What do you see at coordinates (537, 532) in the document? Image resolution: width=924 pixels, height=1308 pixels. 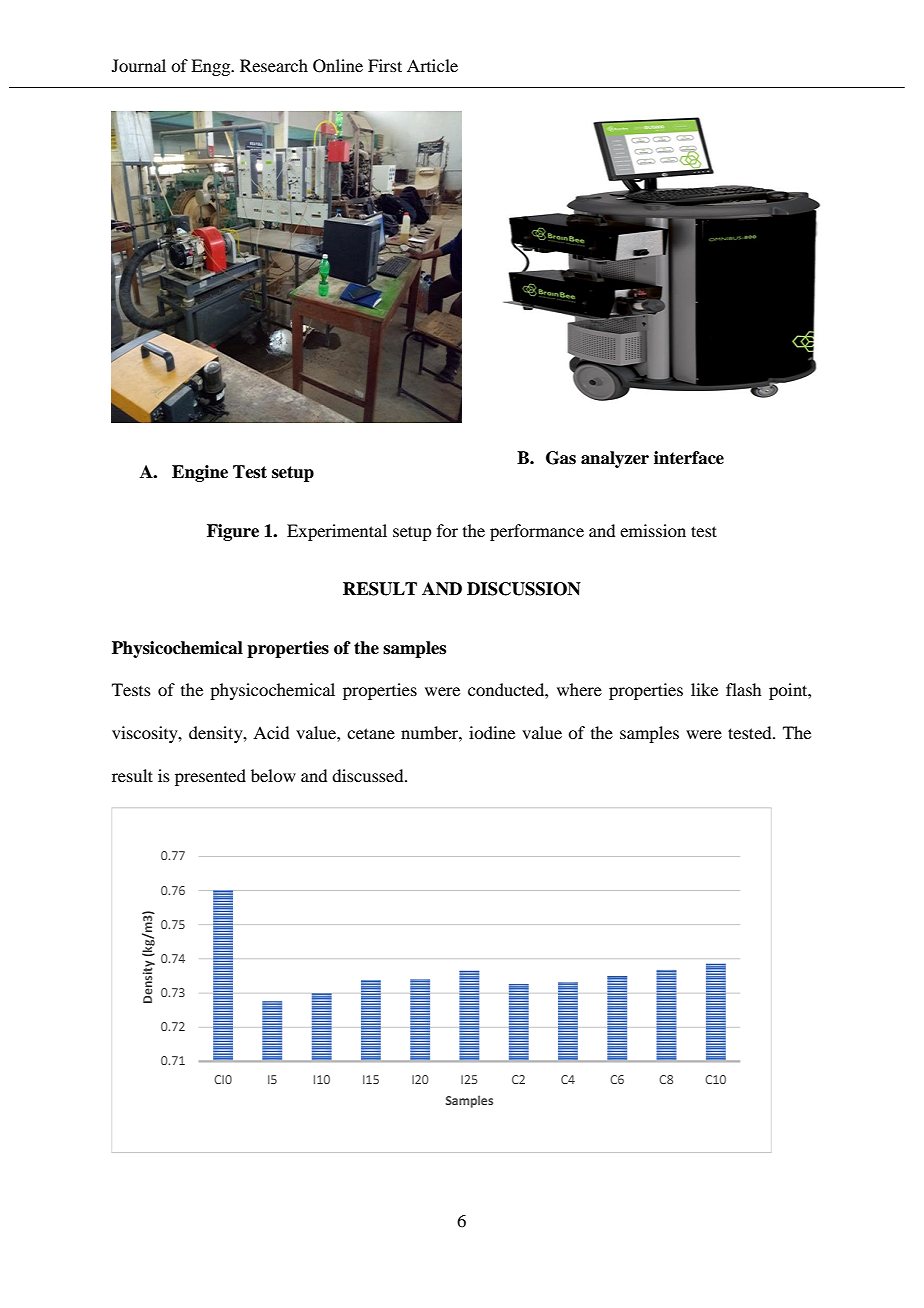 I see `performance` at bounding box center [537, 532].
